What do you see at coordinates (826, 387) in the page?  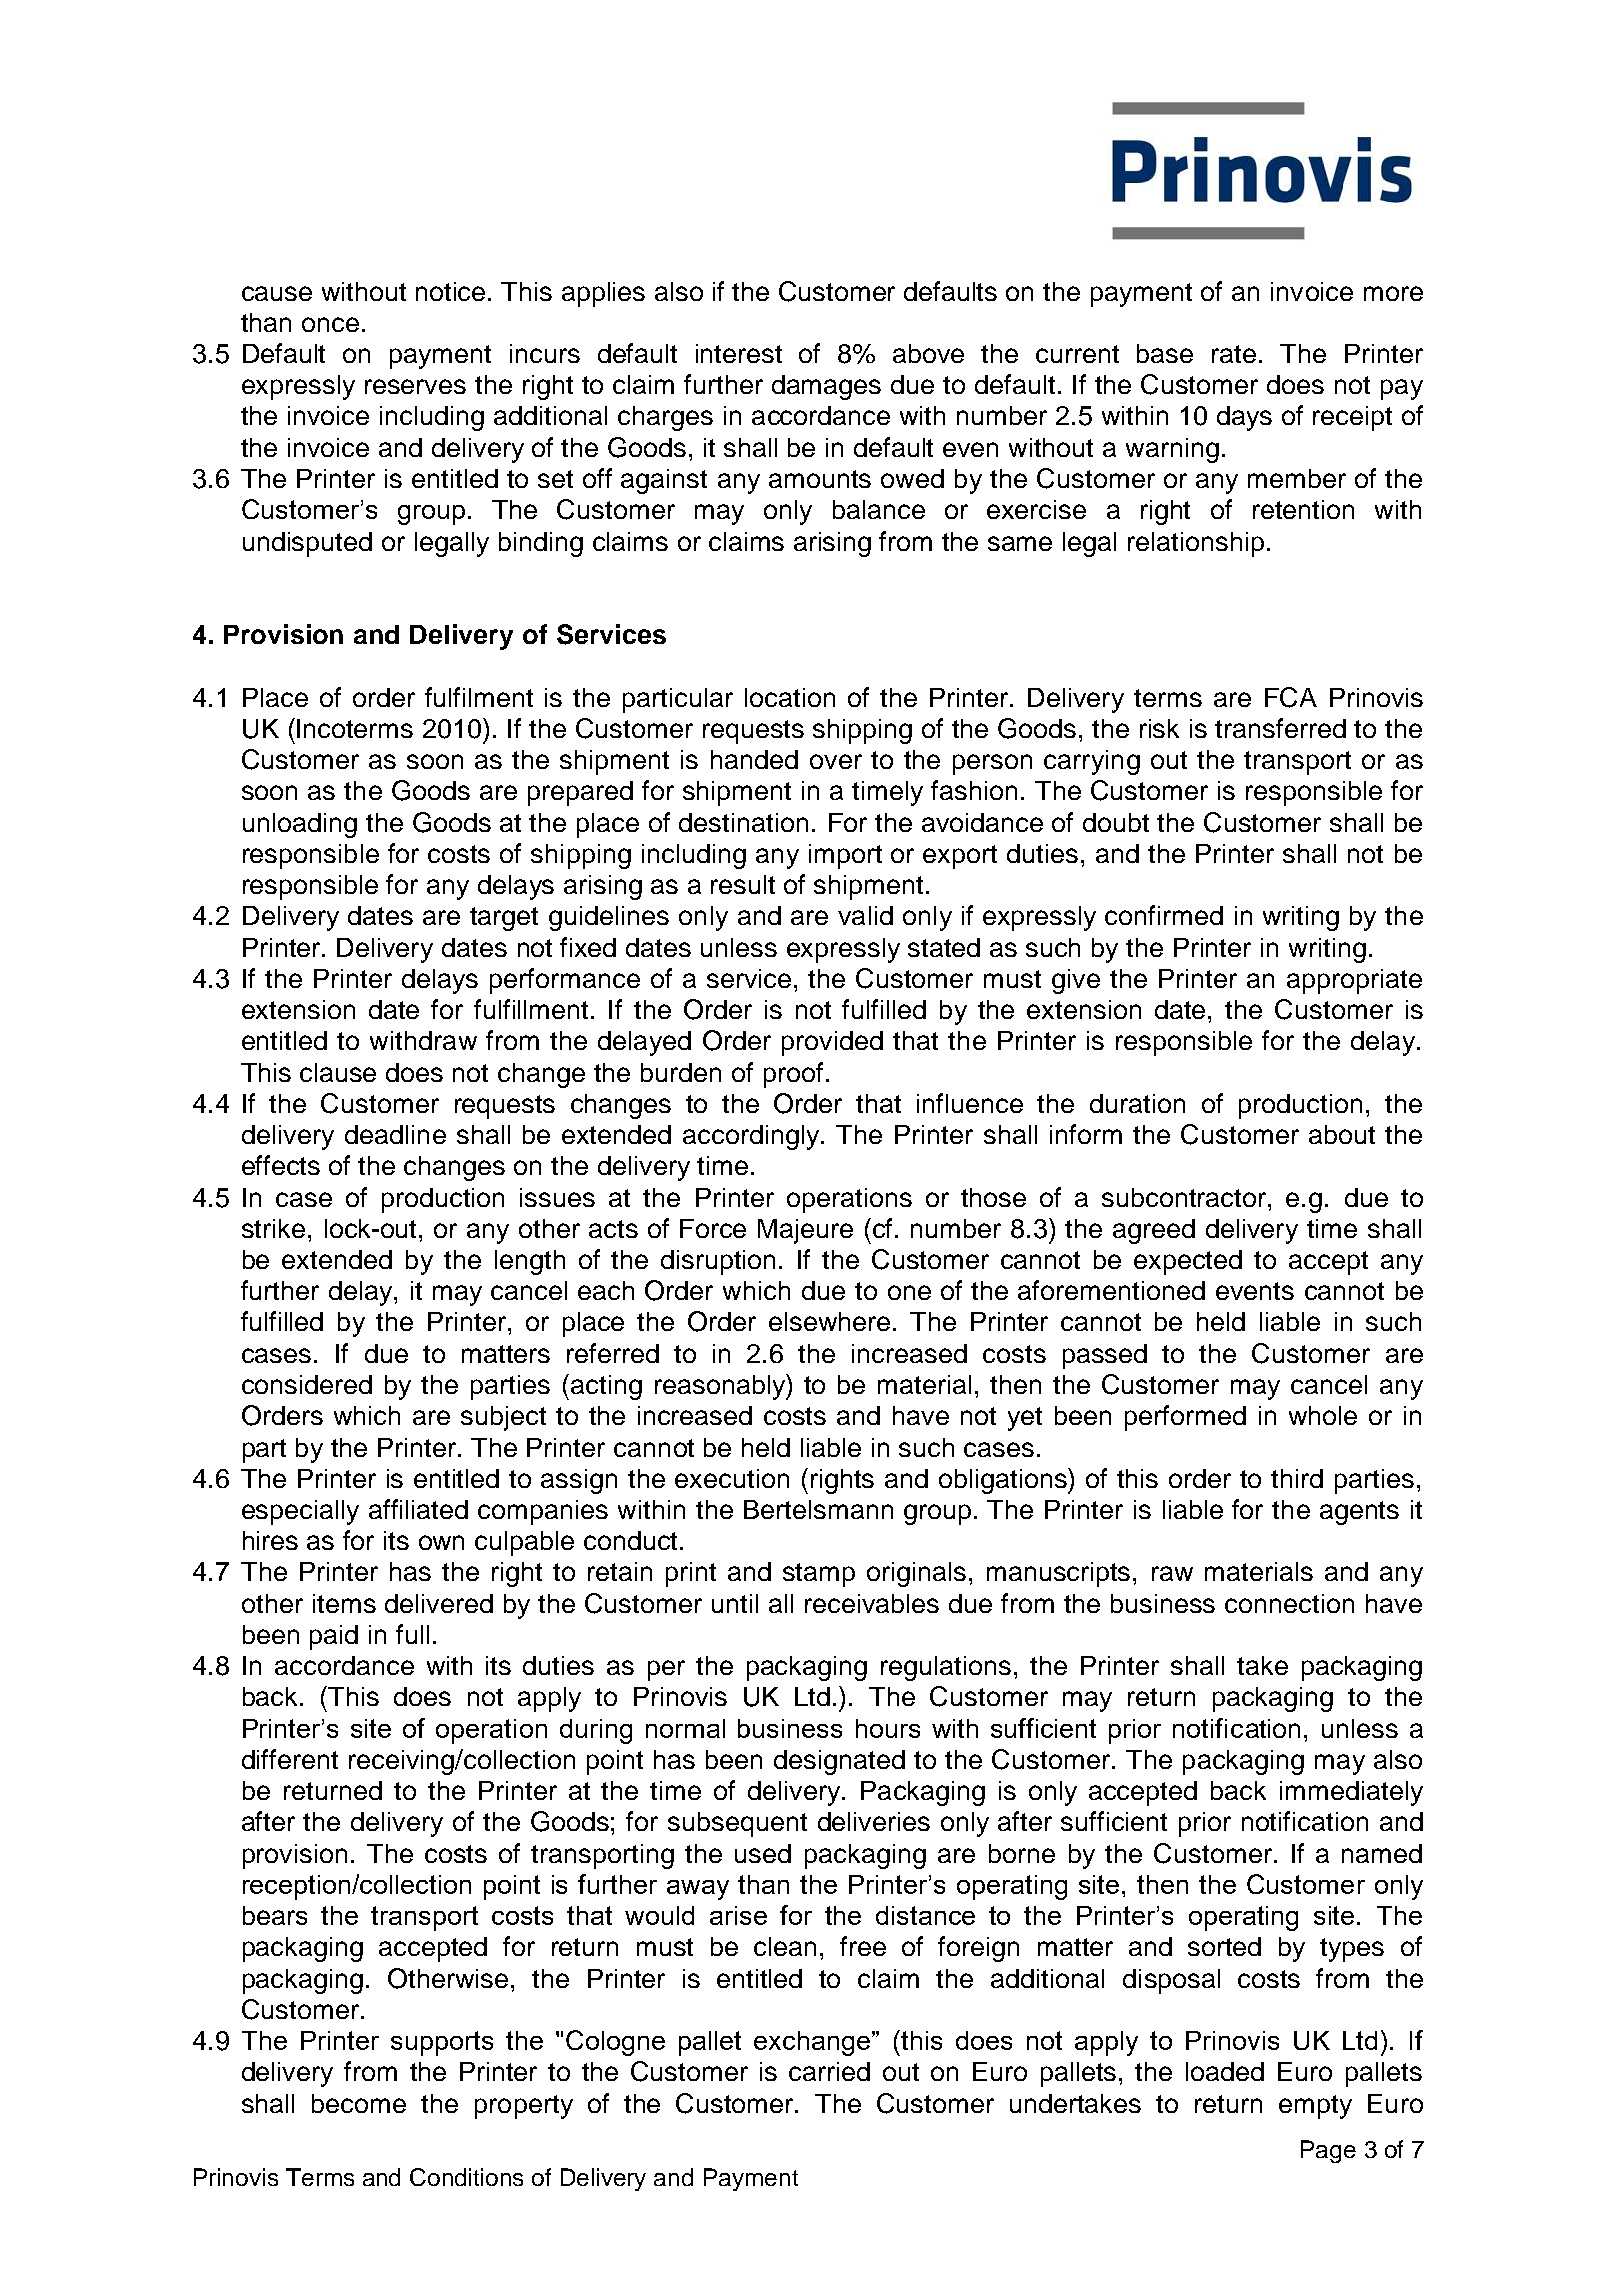 I see `damages` at bounding box center [826, 387].
